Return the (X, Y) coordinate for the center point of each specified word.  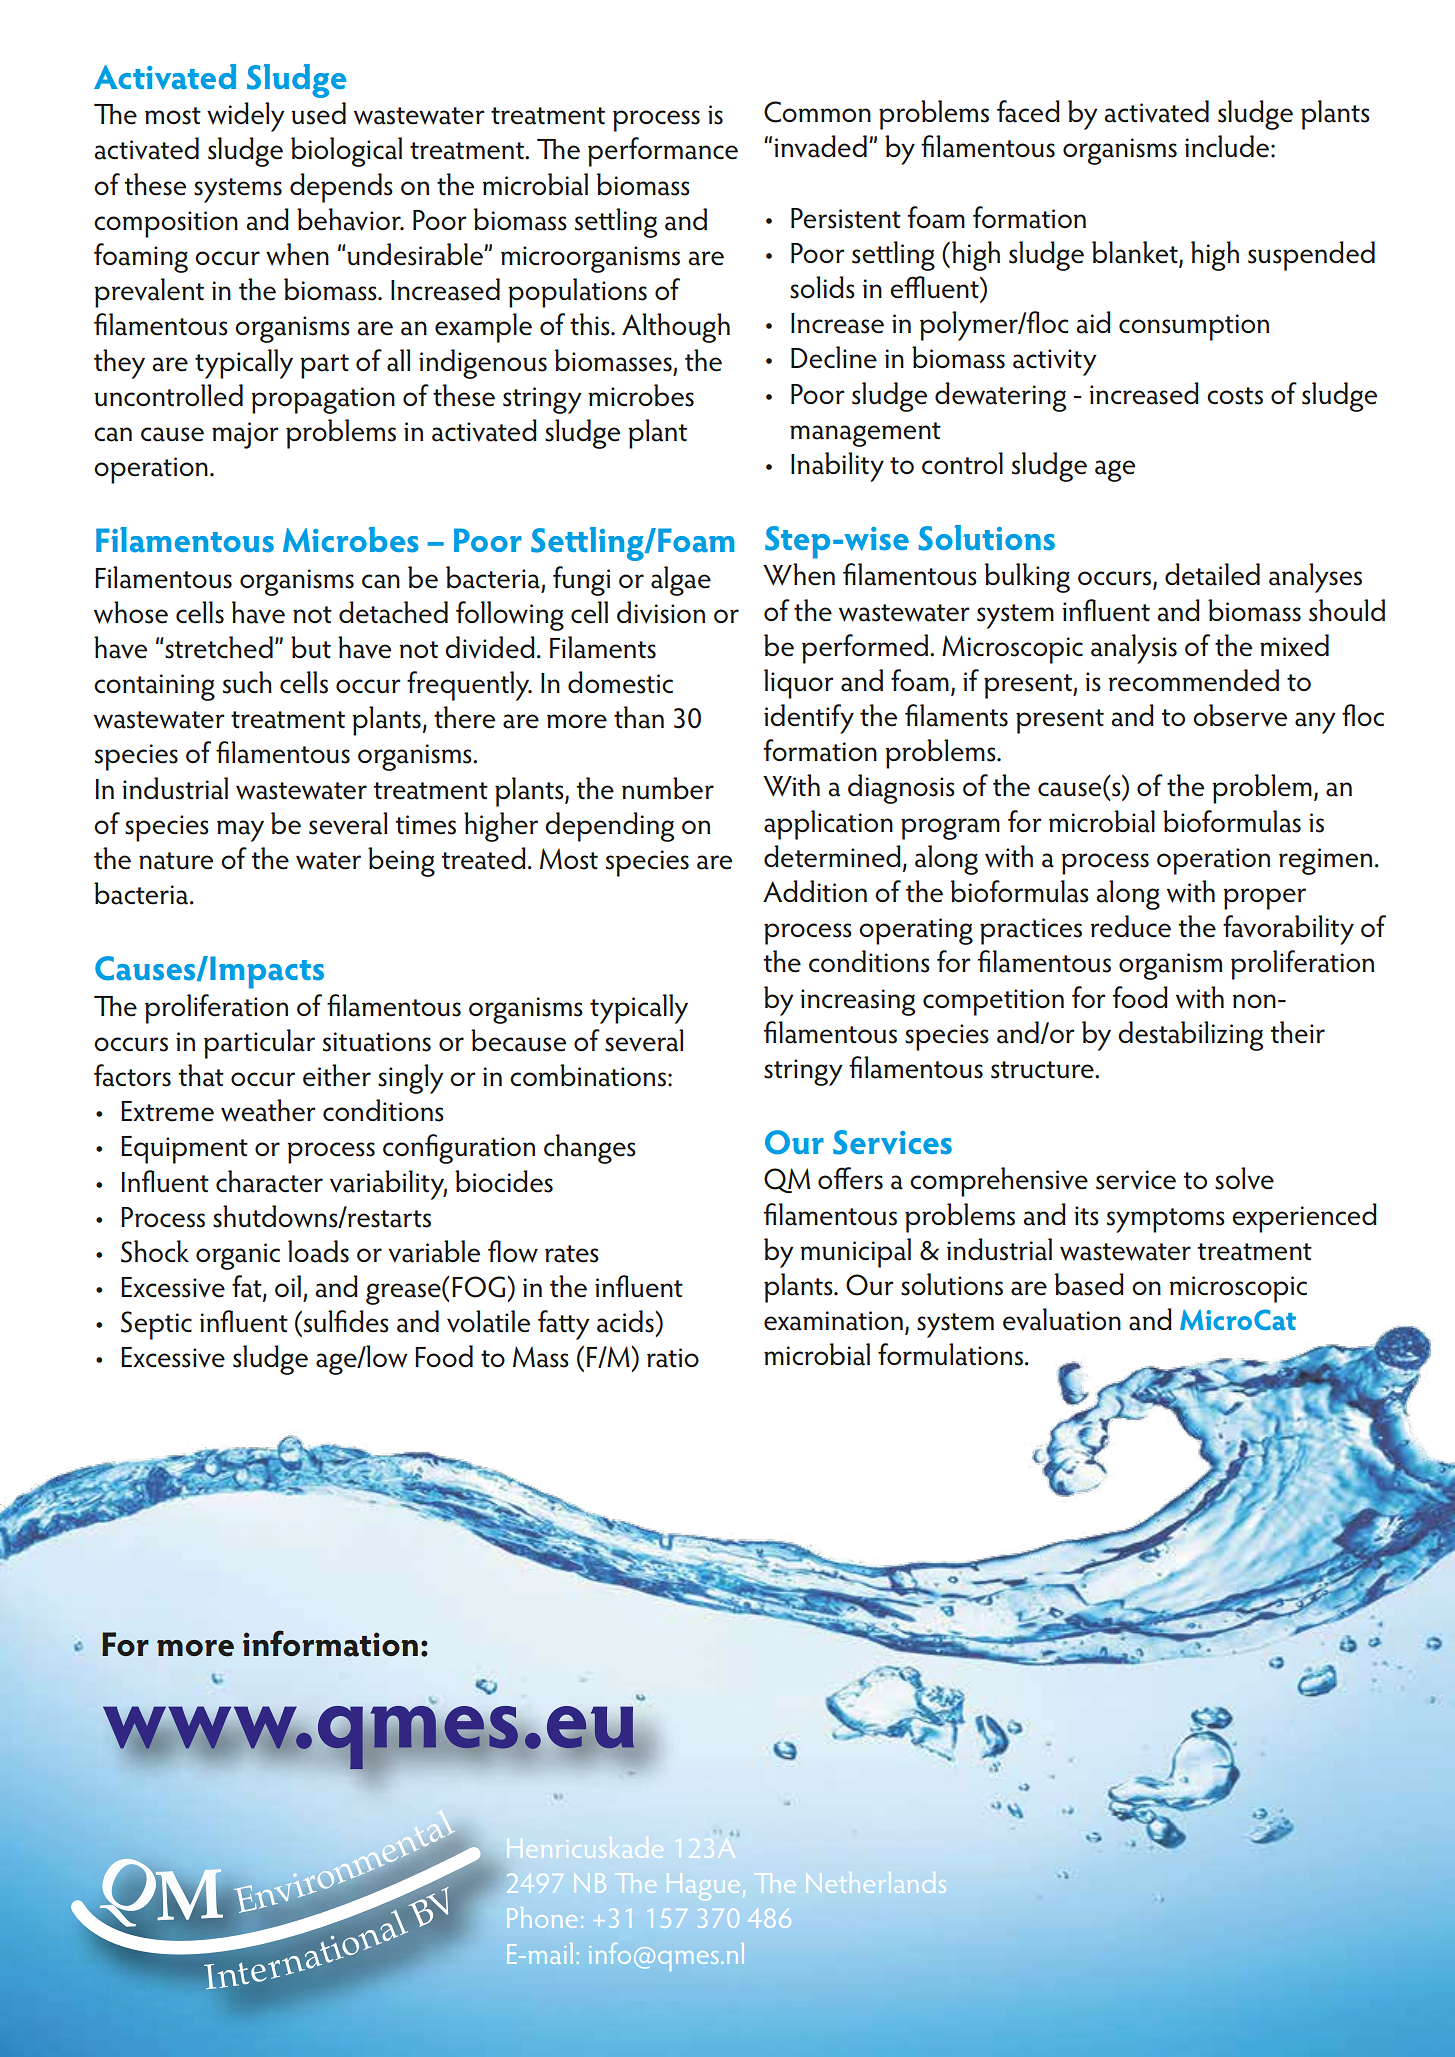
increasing (857, 1002)
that (201, 1075)
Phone (542, 1917)
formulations (950, 1354)
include (1227, 146)
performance (663, 152)
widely (246, 117)
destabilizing (1190, 1036)
